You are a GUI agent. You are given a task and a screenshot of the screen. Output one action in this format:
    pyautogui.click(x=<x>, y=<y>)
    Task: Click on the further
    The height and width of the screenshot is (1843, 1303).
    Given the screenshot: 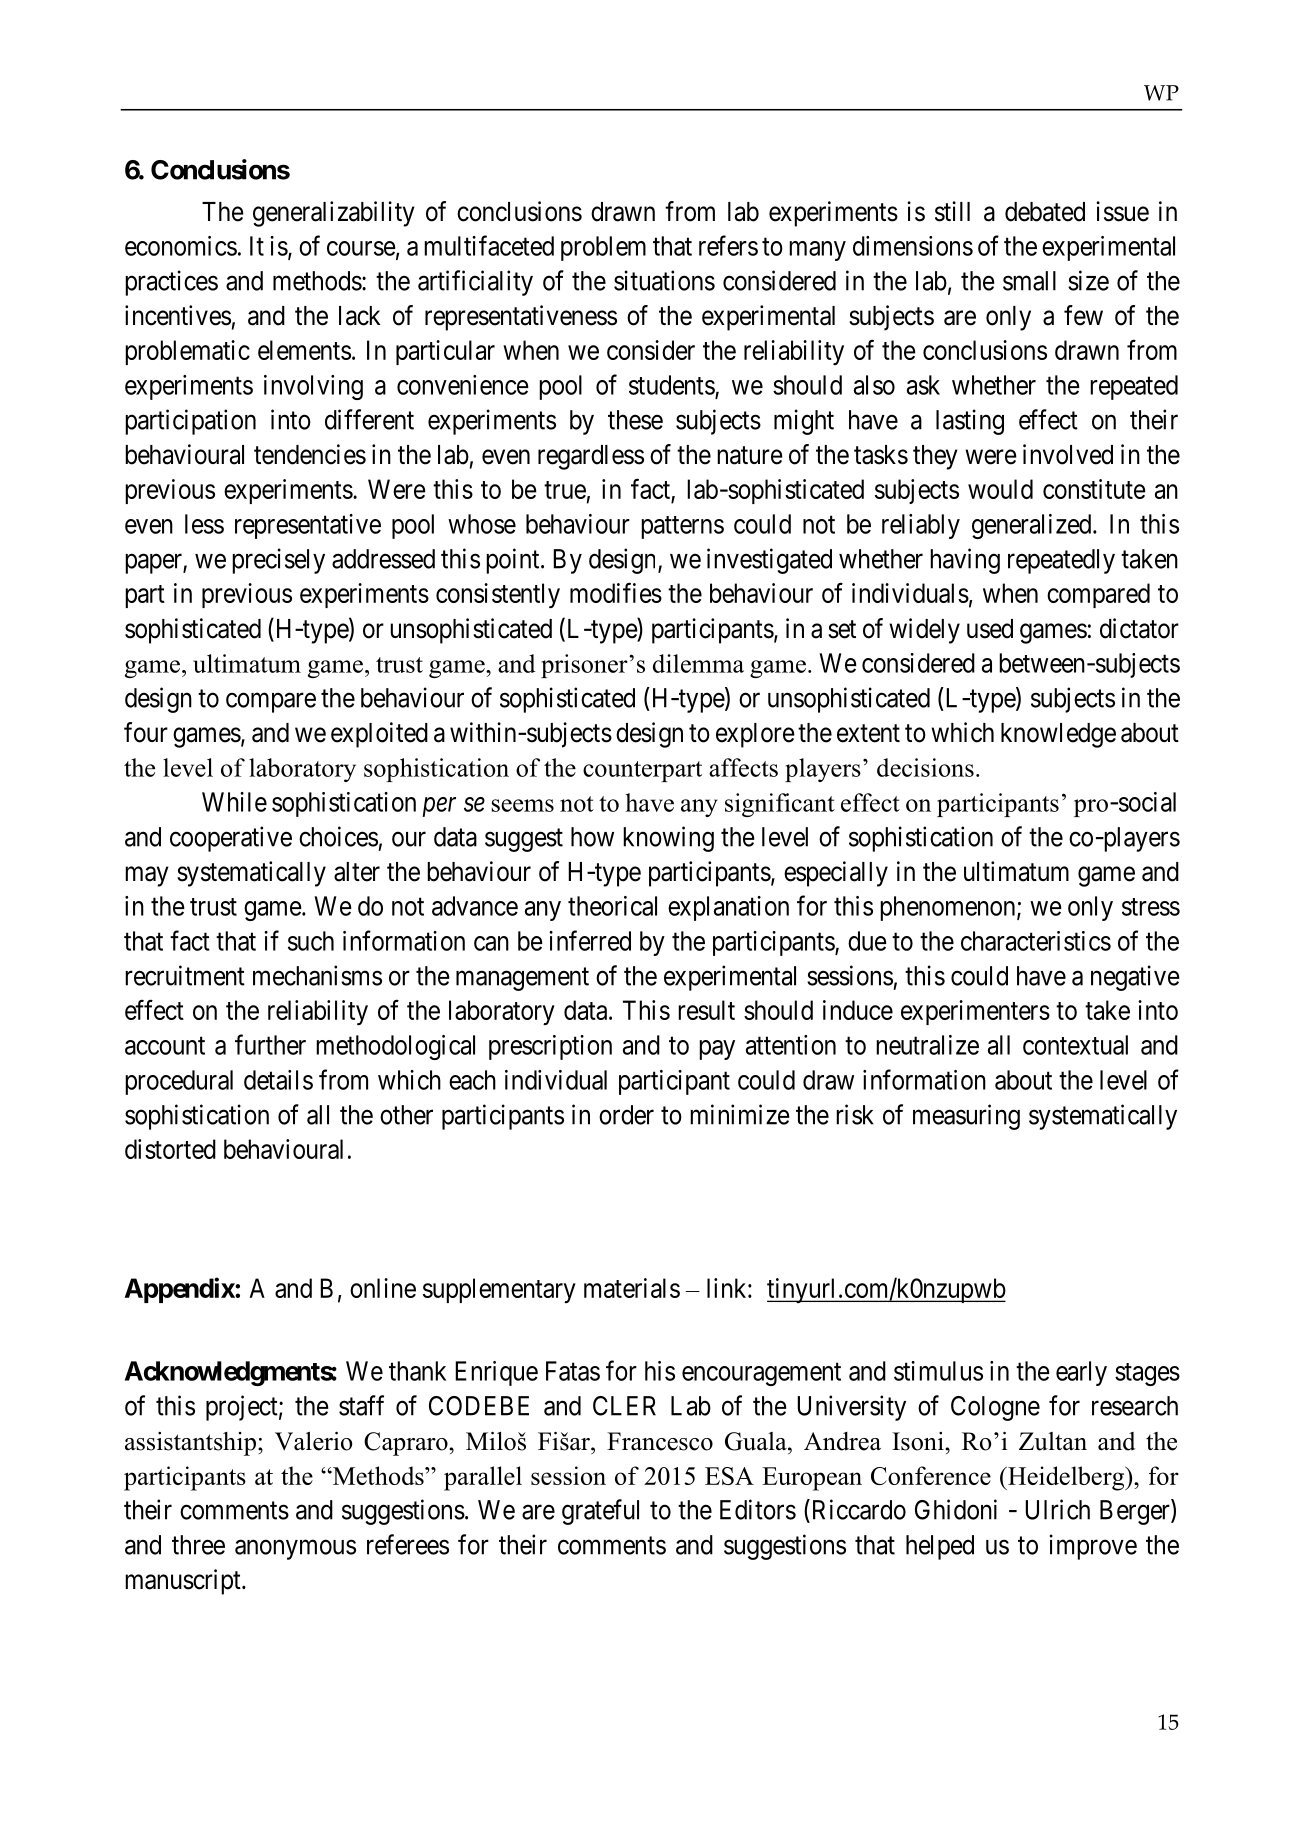 What is the action you would take?
    pyautogui.click(x=270, y=1044)
